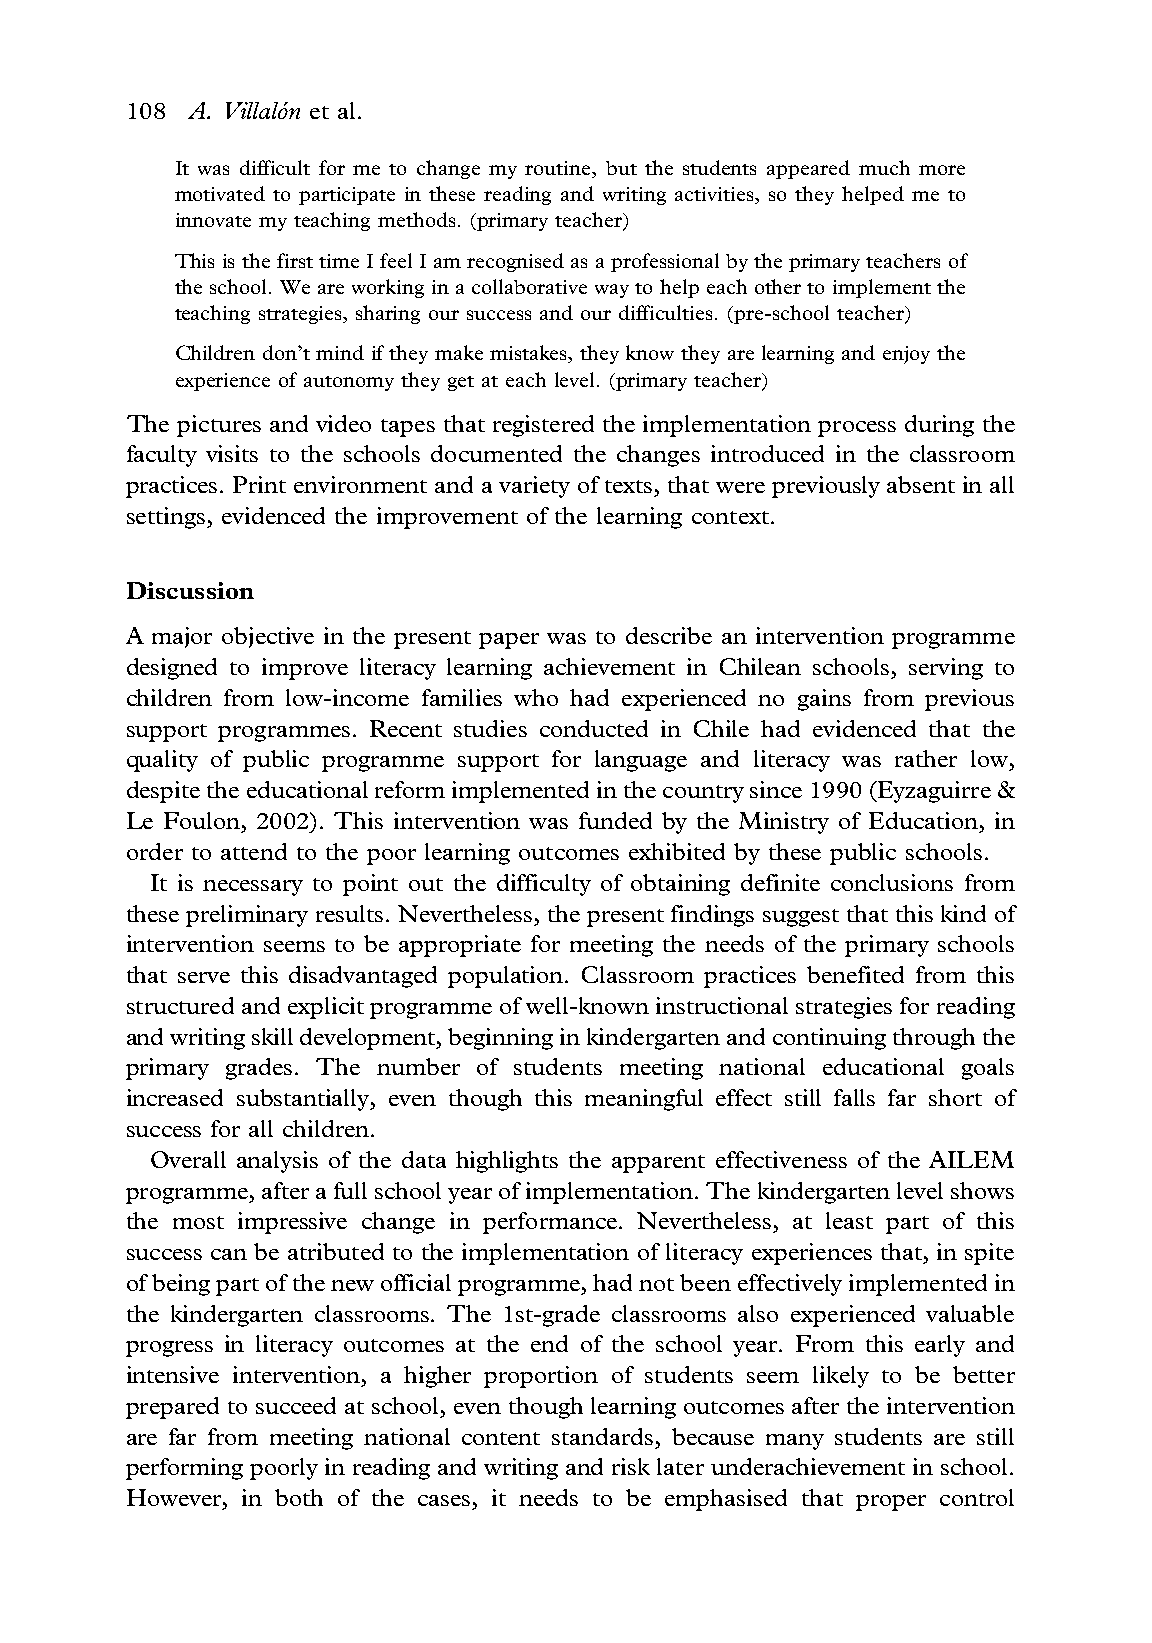  I want to click on attend, so click(254, 851).
